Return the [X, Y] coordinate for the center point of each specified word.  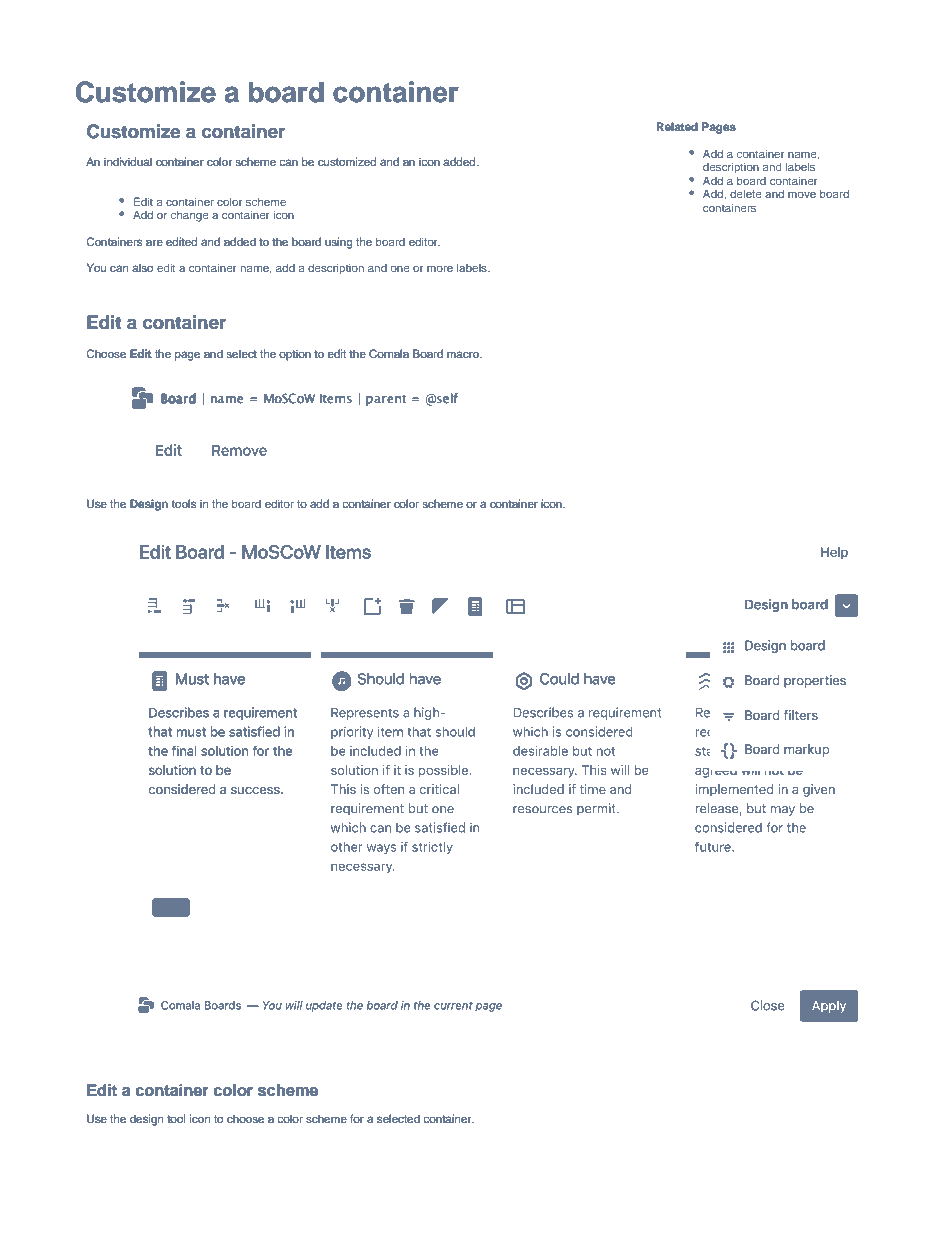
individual [128, 161]
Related [677, 126]
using [339, 243]
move [802, 195]
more [440, 269]
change [190, 216]
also [142, 267]
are [154, 242]
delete [746, 193]
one [400, 269]
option [295, 355]
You [96, 267]
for [357, 1118]
